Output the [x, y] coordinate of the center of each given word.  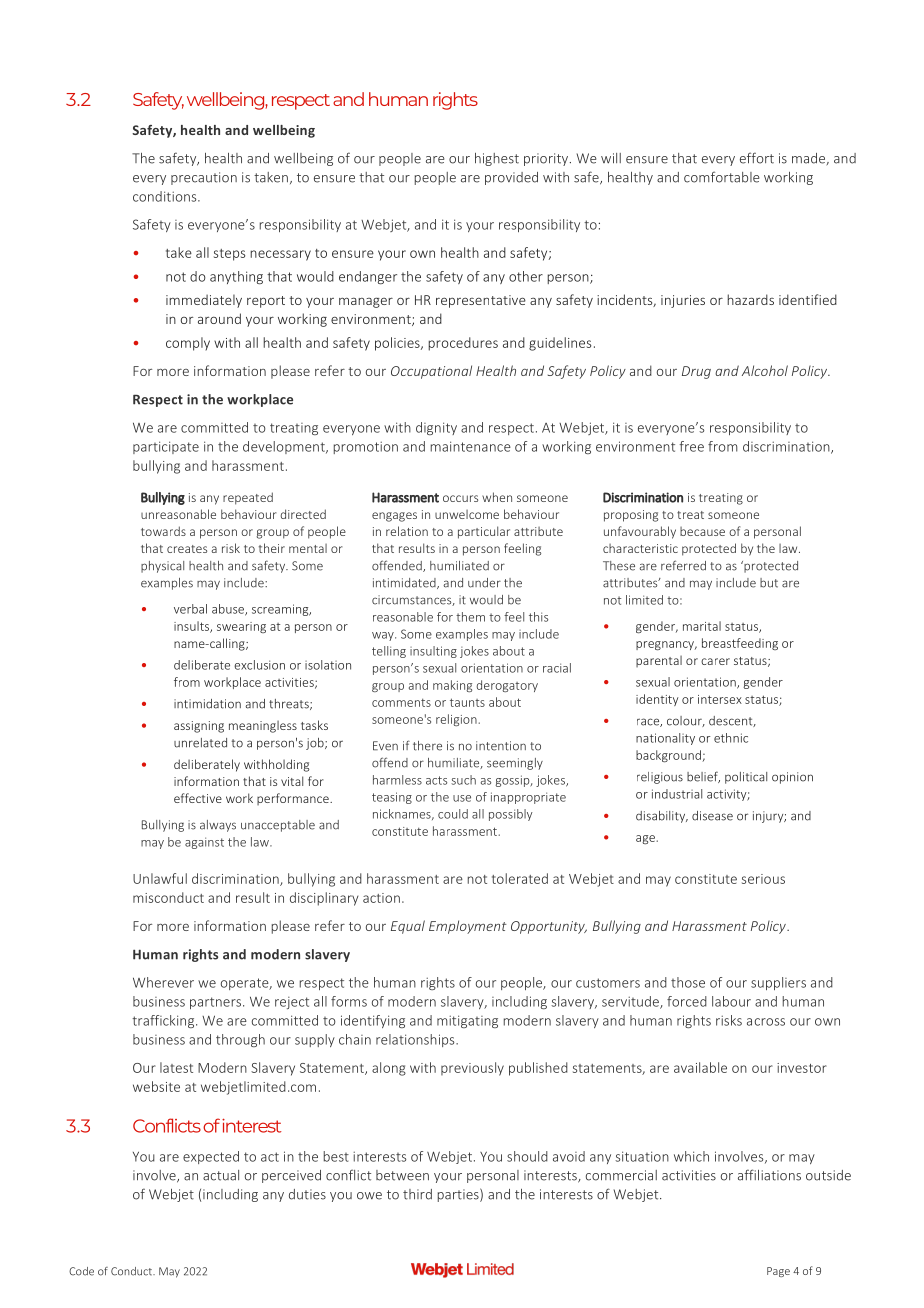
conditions [166, 196]
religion [457, 720]
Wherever [163, 982]
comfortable [721, 177]
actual [221, 1175]
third [417, 1194]
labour [731, 1001]
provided [511, 178]
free [691, 446]
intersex [720, 699]
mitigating [467, 1021]
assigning [199, 727]
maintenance [471, 446]
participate [166, 447]
